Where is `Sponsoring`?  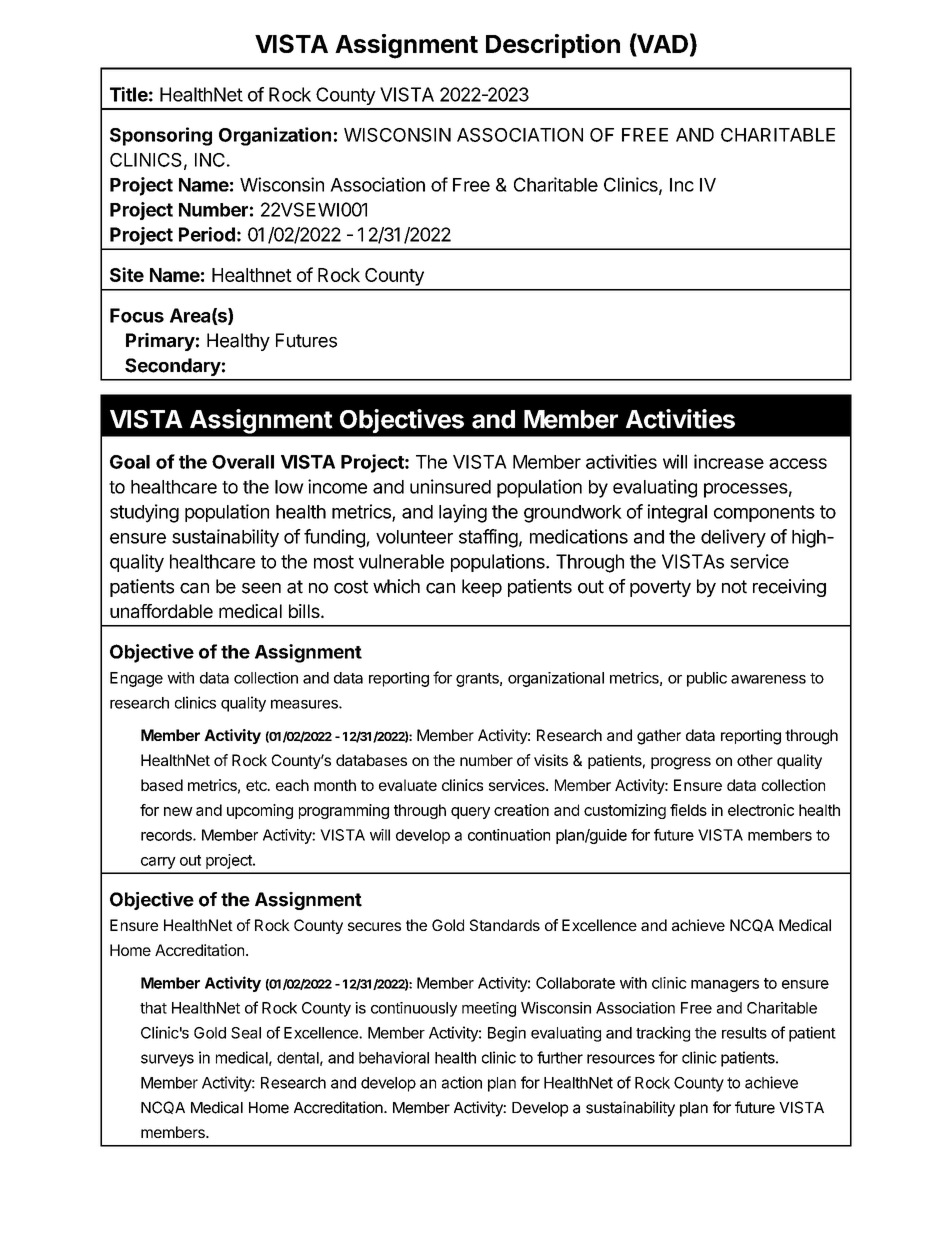
Sponsoring is located at coordinates (161, 136).
